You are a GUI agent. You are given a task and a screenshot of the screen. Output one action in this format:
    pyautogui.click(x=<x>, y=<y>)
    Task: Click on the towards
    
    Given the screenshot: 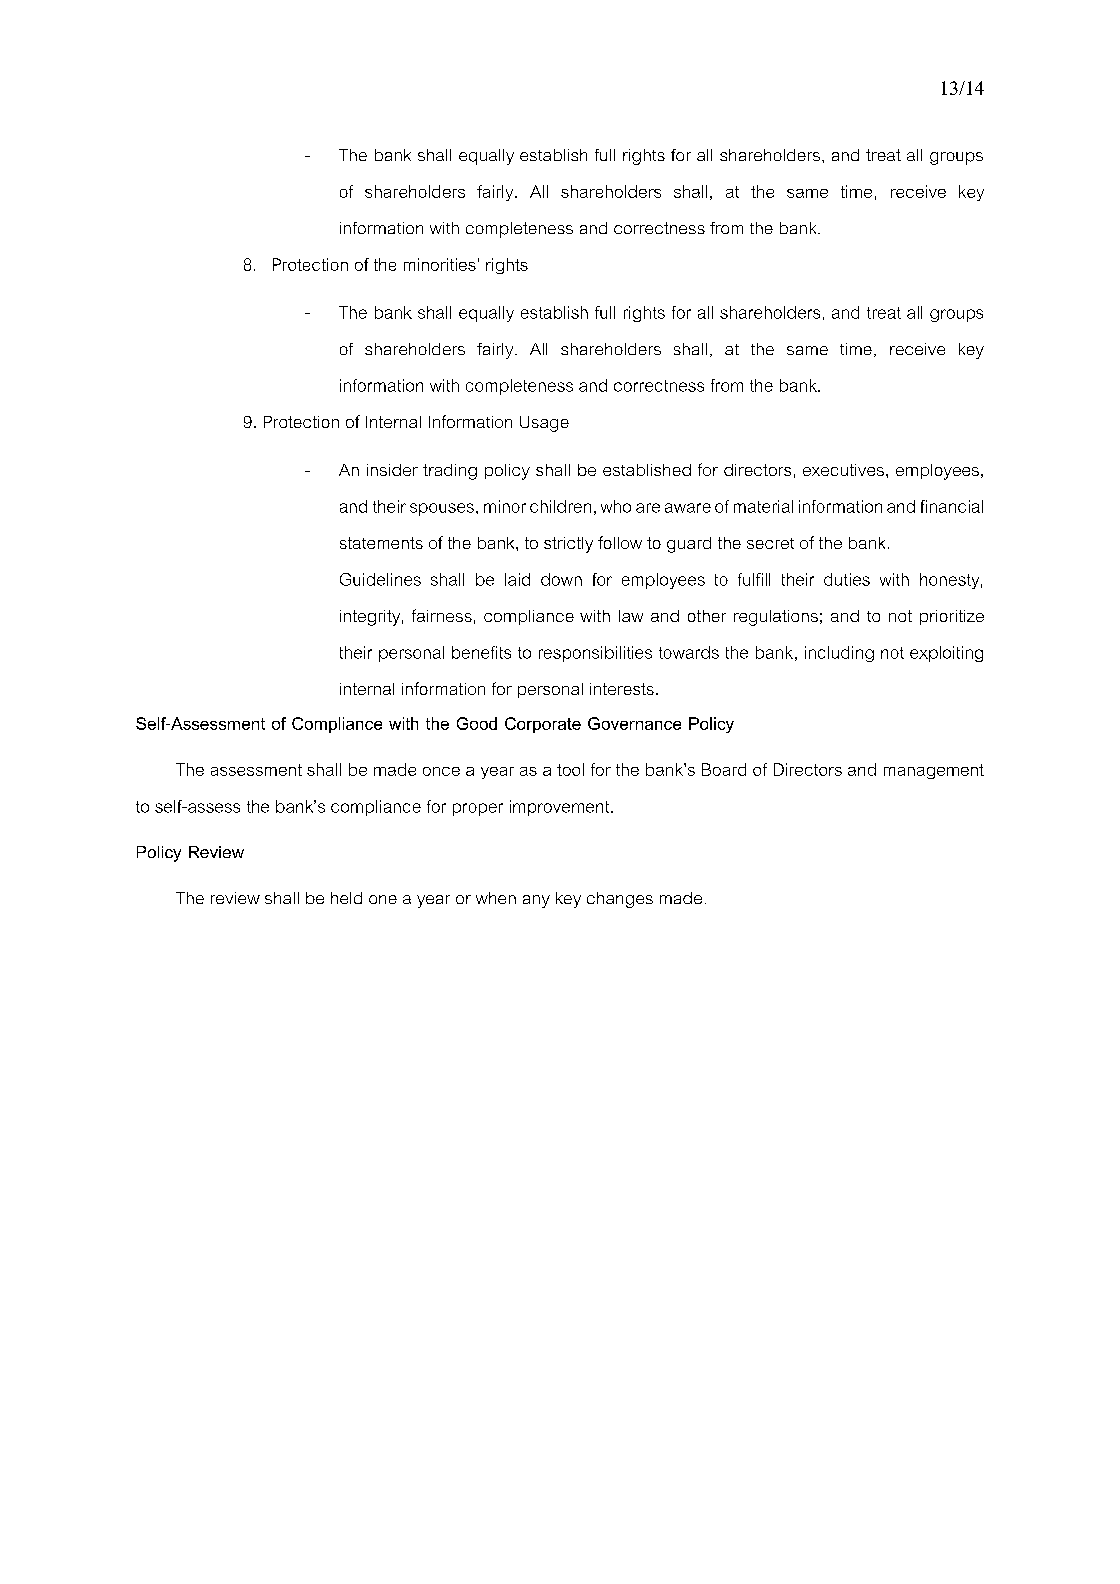 What is the action you would take?
    pyautogui.click(x=689, y=652)
